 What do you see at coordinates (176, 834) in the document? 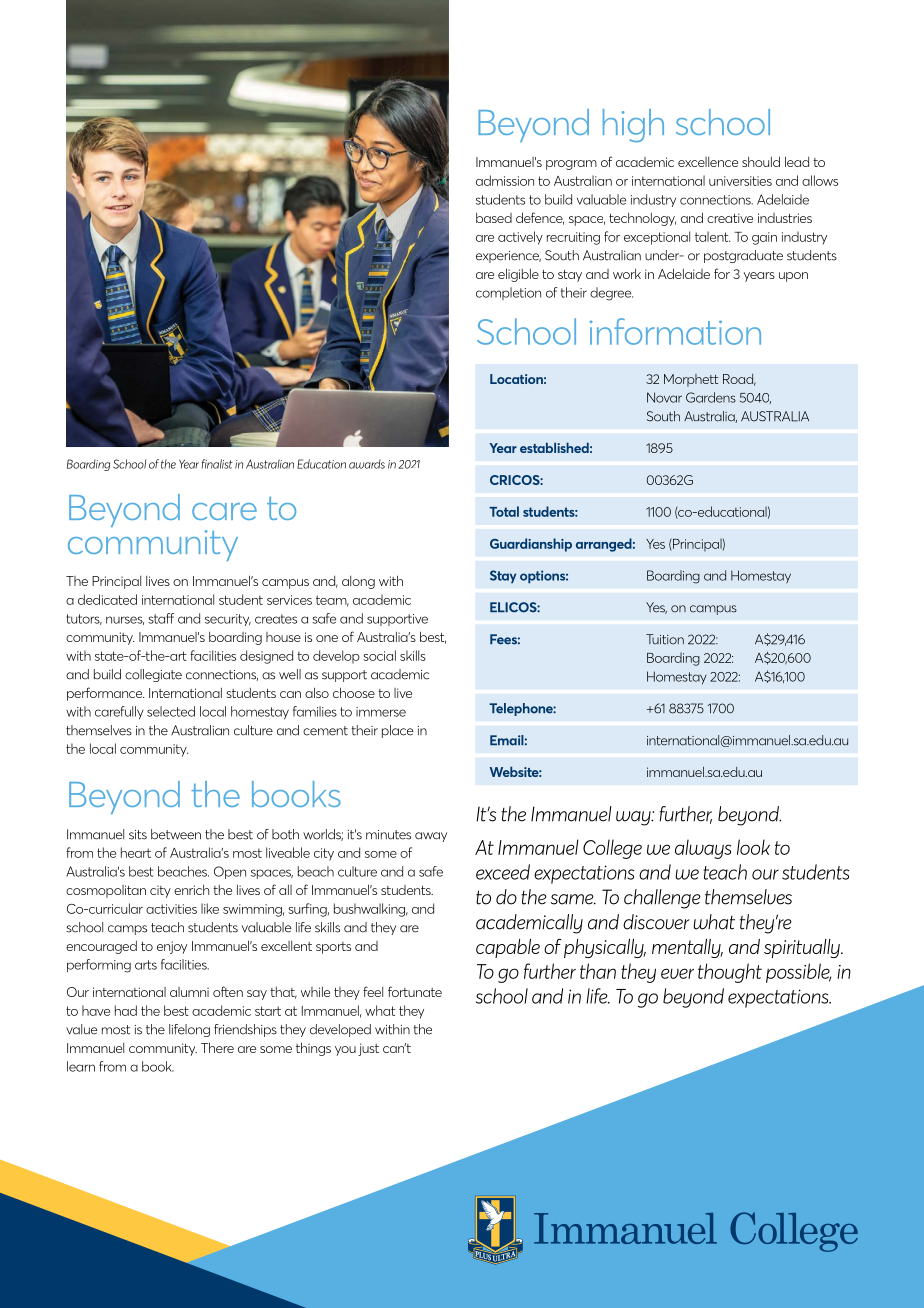
I see `between` at bounding box center [176, 834].
